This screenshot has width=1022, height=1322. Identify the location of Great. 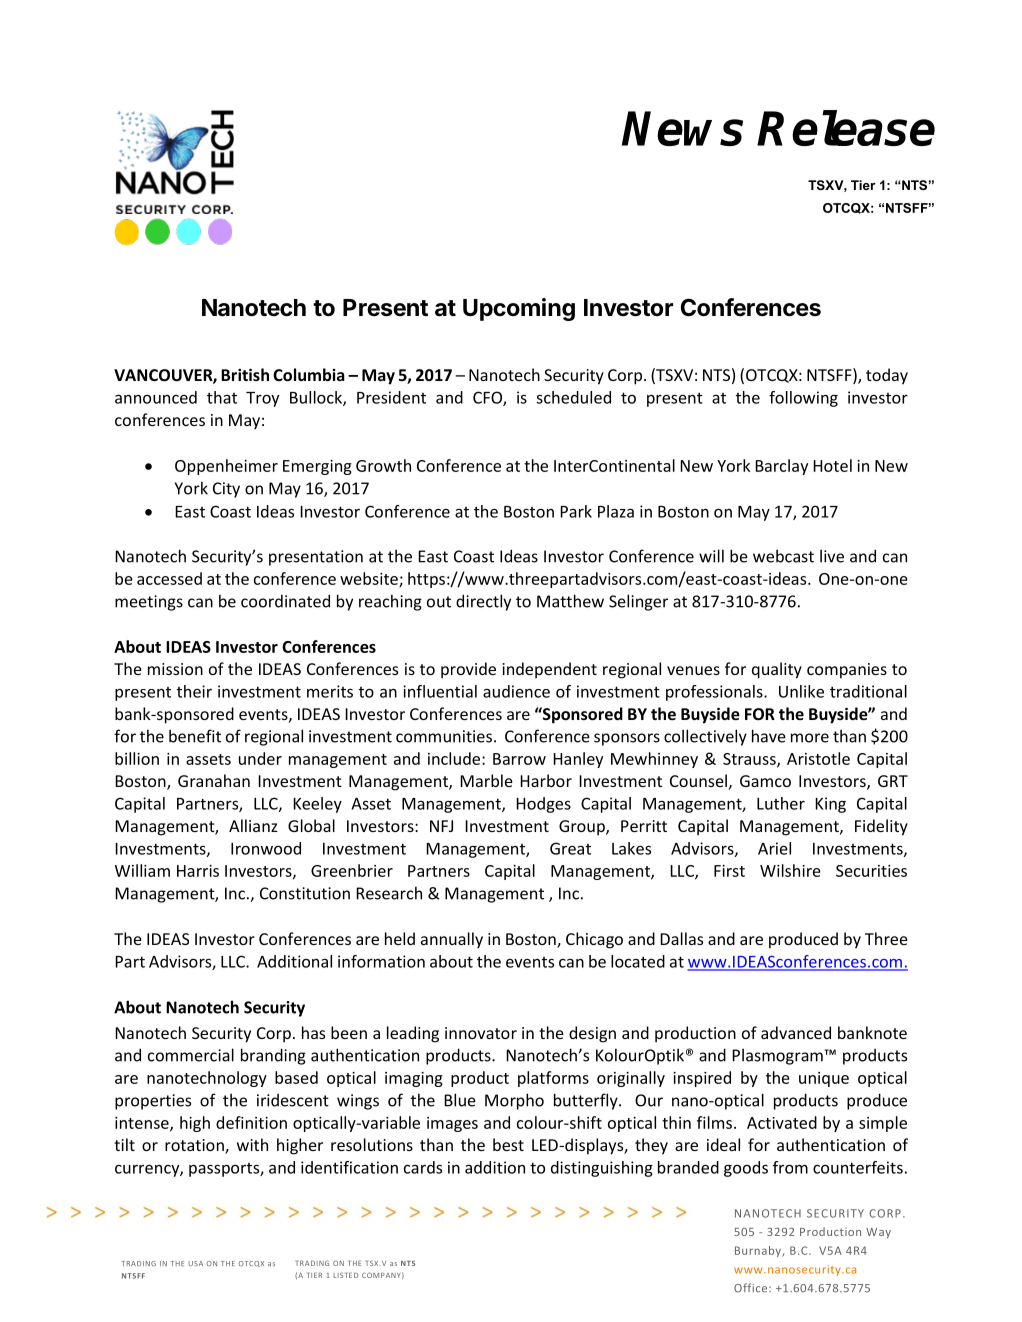
(570, 848).
